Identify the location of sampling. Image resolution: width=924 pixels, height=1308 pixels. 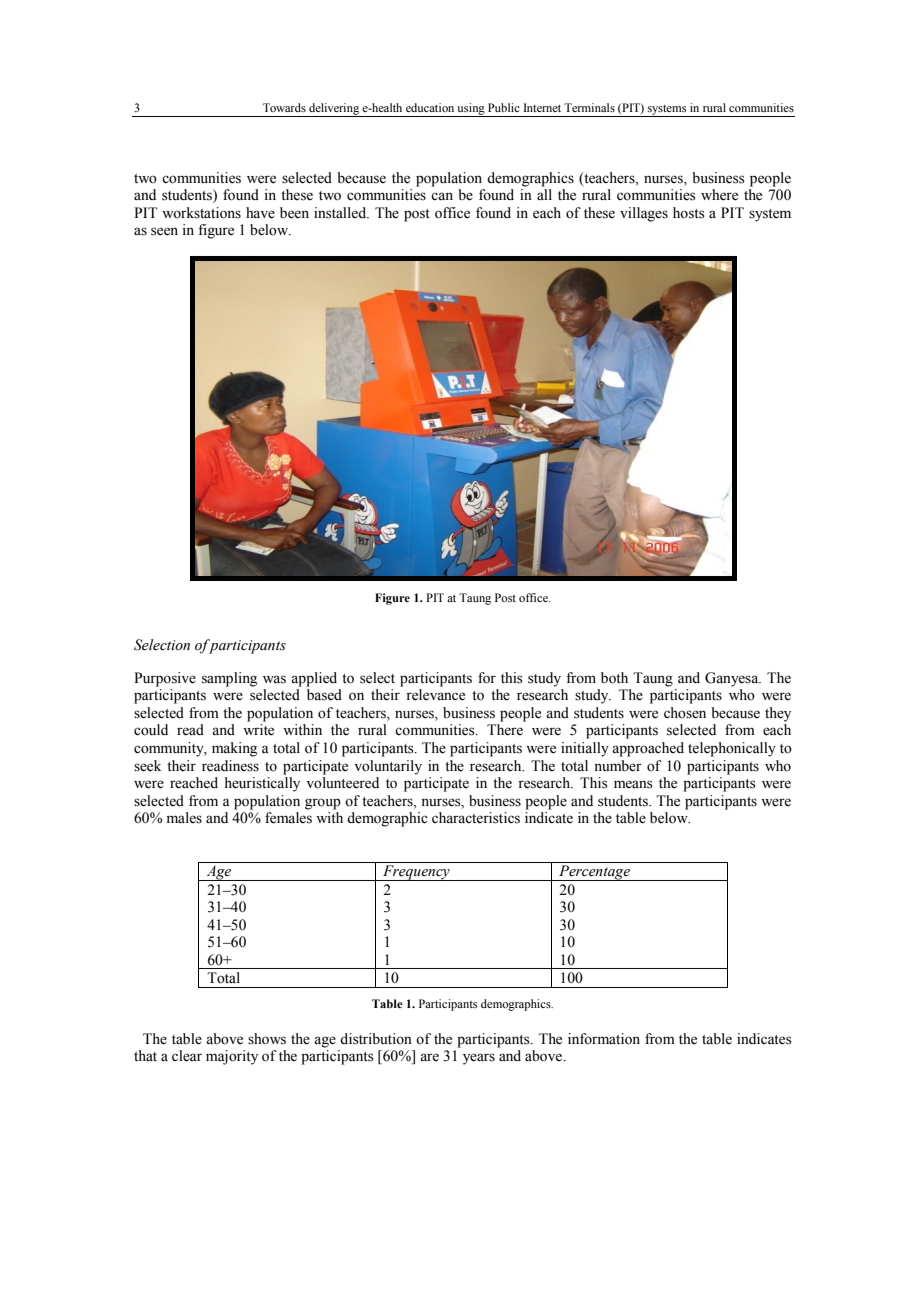
(229, 679).
